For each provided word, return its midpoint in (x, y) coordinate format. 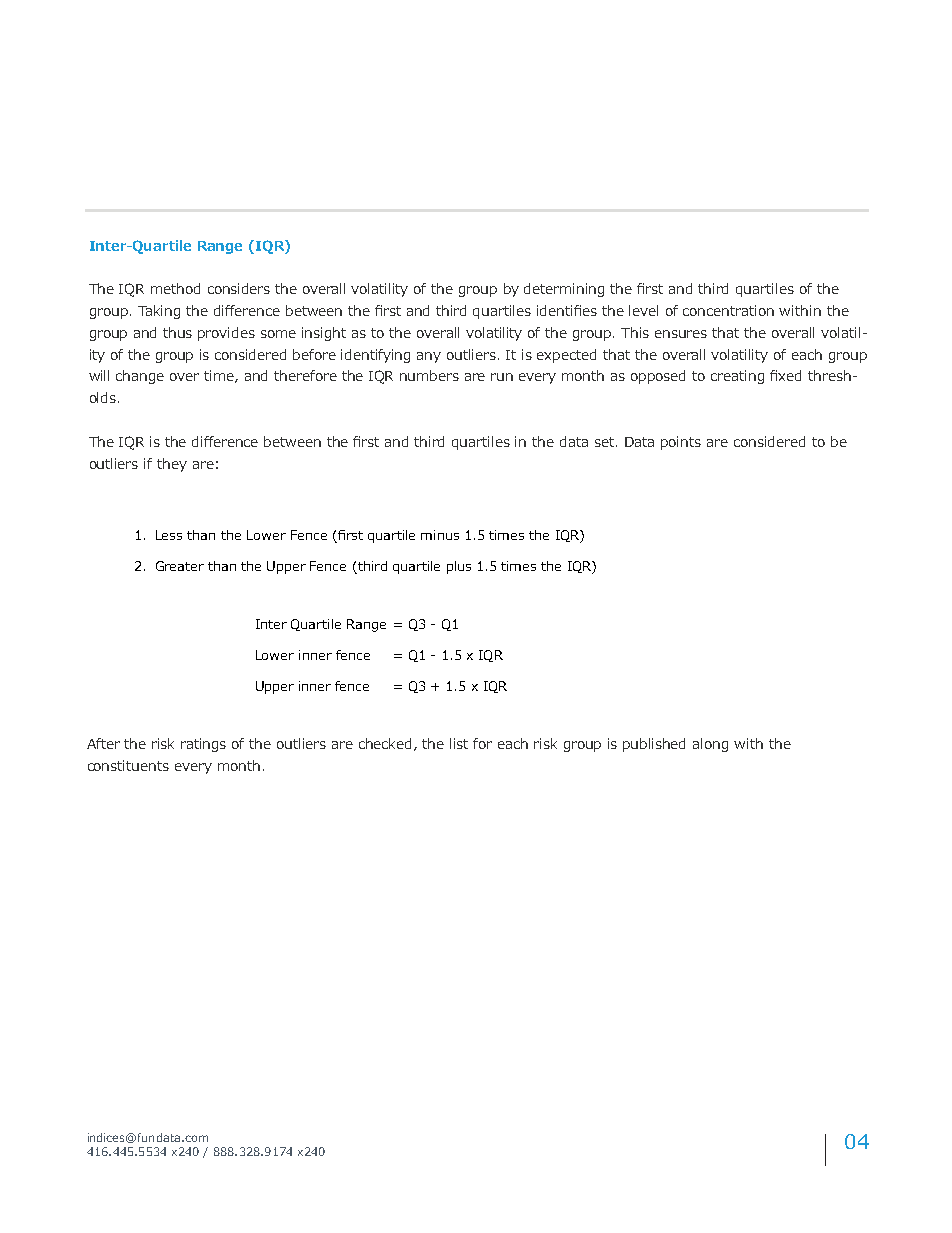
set (604, 442)
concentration (728, 310)
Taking (159, 312)
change (140, 377)
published (654, 745)
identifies (567, 310)
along (710, 745)
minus (440, 535)
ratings (203, 745)
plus (459, 567)
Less (169, 535)
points (681, 443)
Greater (180, 566)
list (459, 743)
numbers (429, 375)
